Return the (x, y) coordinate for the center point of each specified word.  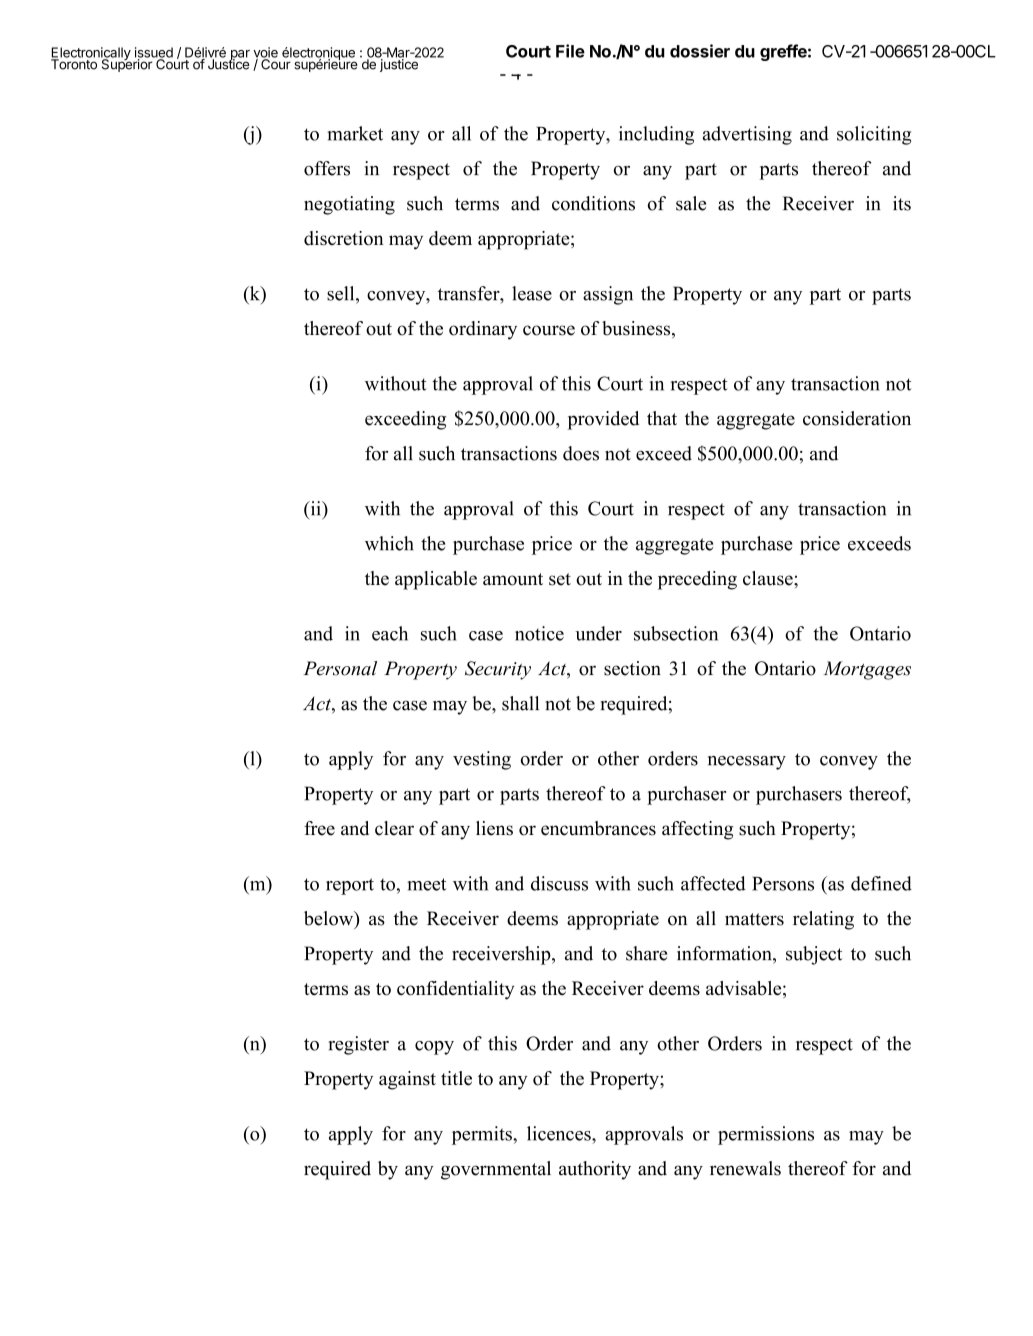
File (570, 51)
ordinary (483, 330)
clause (769, 578)
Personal (340, 668)
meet (426, 884)
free (319, 828)
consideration (857, 418)
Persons (783, 884)
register (359, 1045)
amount (513, 579)
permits (483, 1135)
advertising (747, 135)
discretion (344, 238)
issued (154, 53)
